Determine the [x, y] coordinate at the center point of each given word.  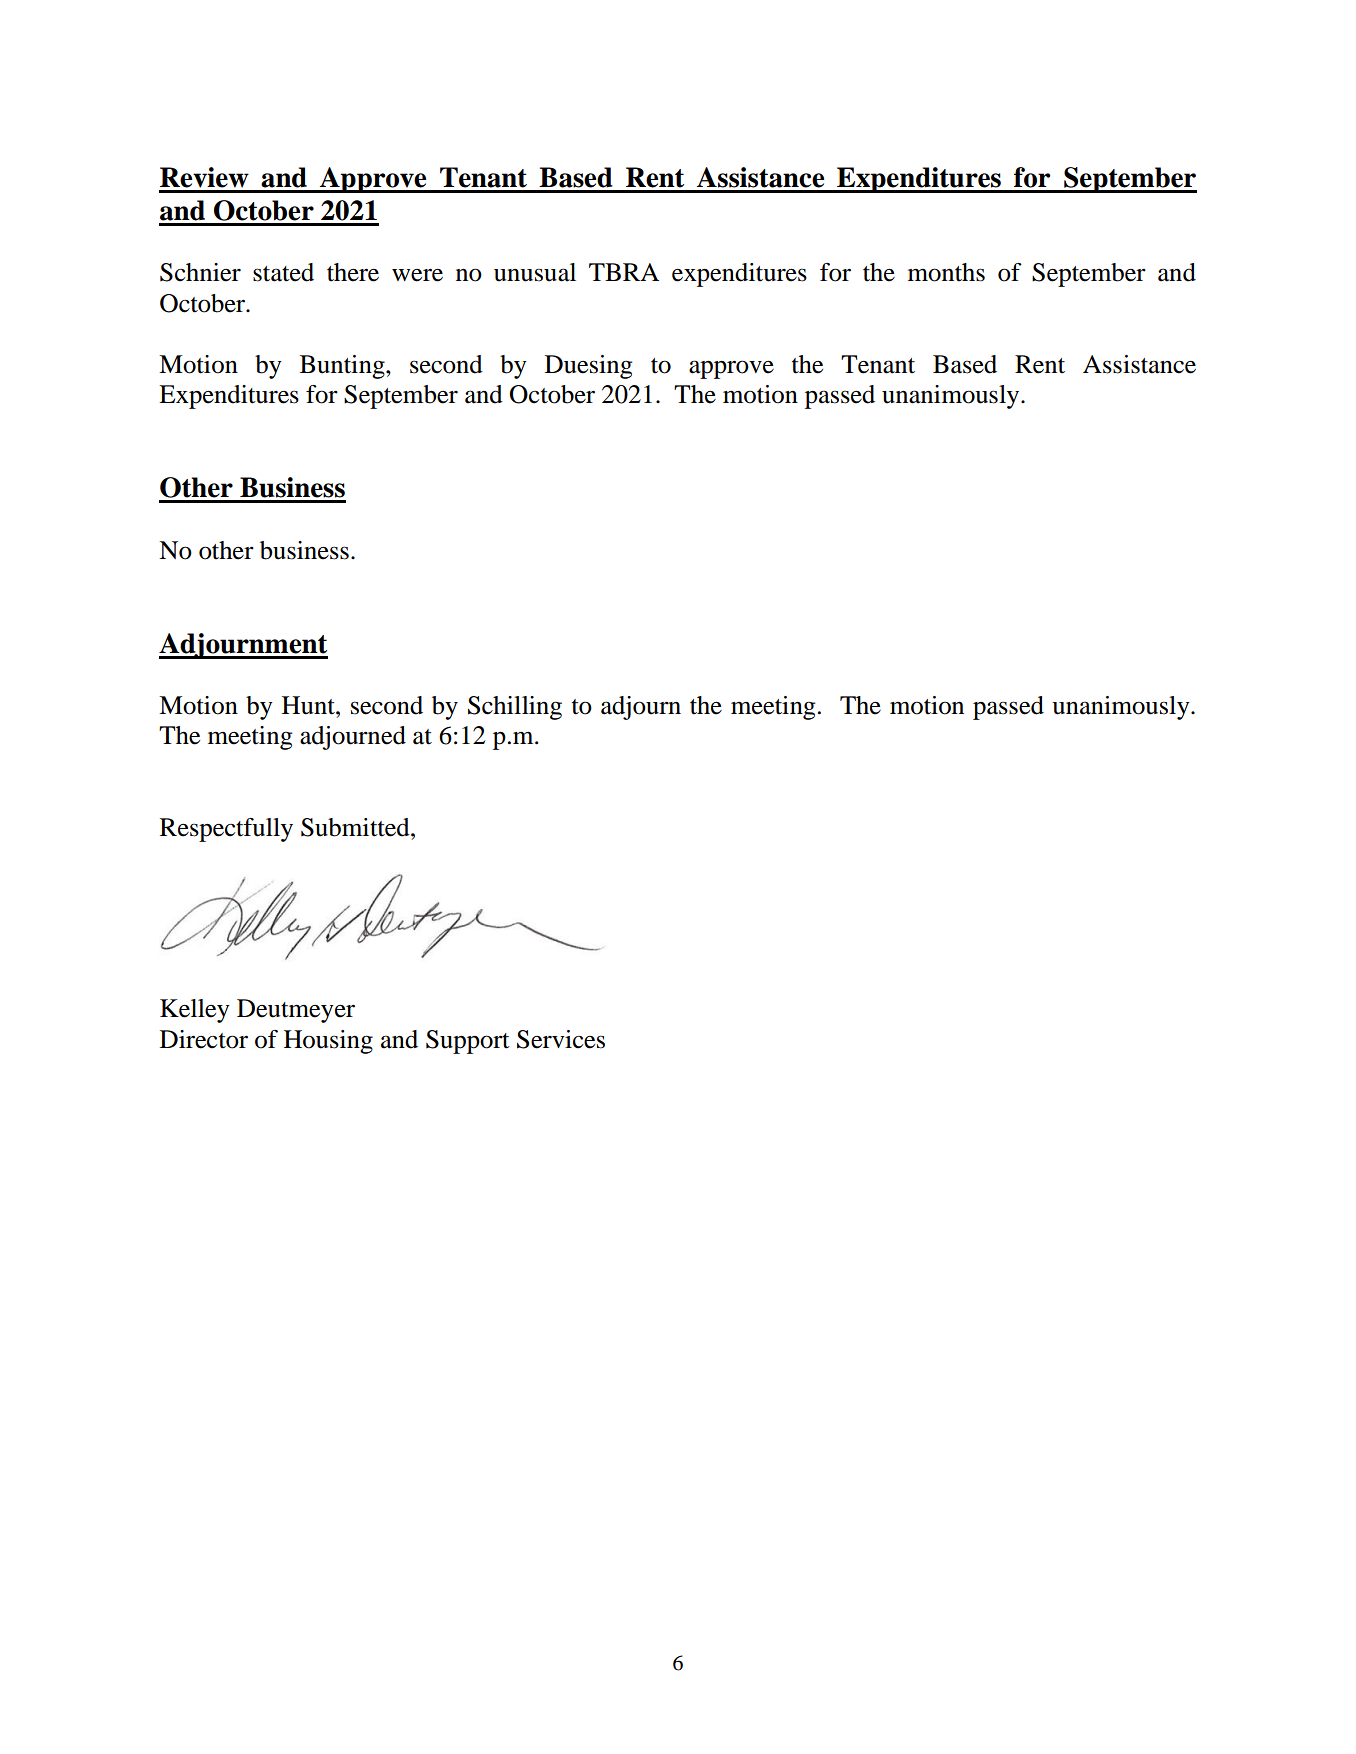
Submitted [356, 827]
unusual [535, 272]
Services [561, 1039]
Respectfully [226, 830]
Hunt [309, 705]
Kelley [195, 1011]
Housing [328, 1042]
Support [468, 1042]
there [353, 272]
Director [204, 1039]
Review [204, 177]
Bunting [343, 367]
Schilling [515, 708]
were [417, 275]
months [946, 272]
